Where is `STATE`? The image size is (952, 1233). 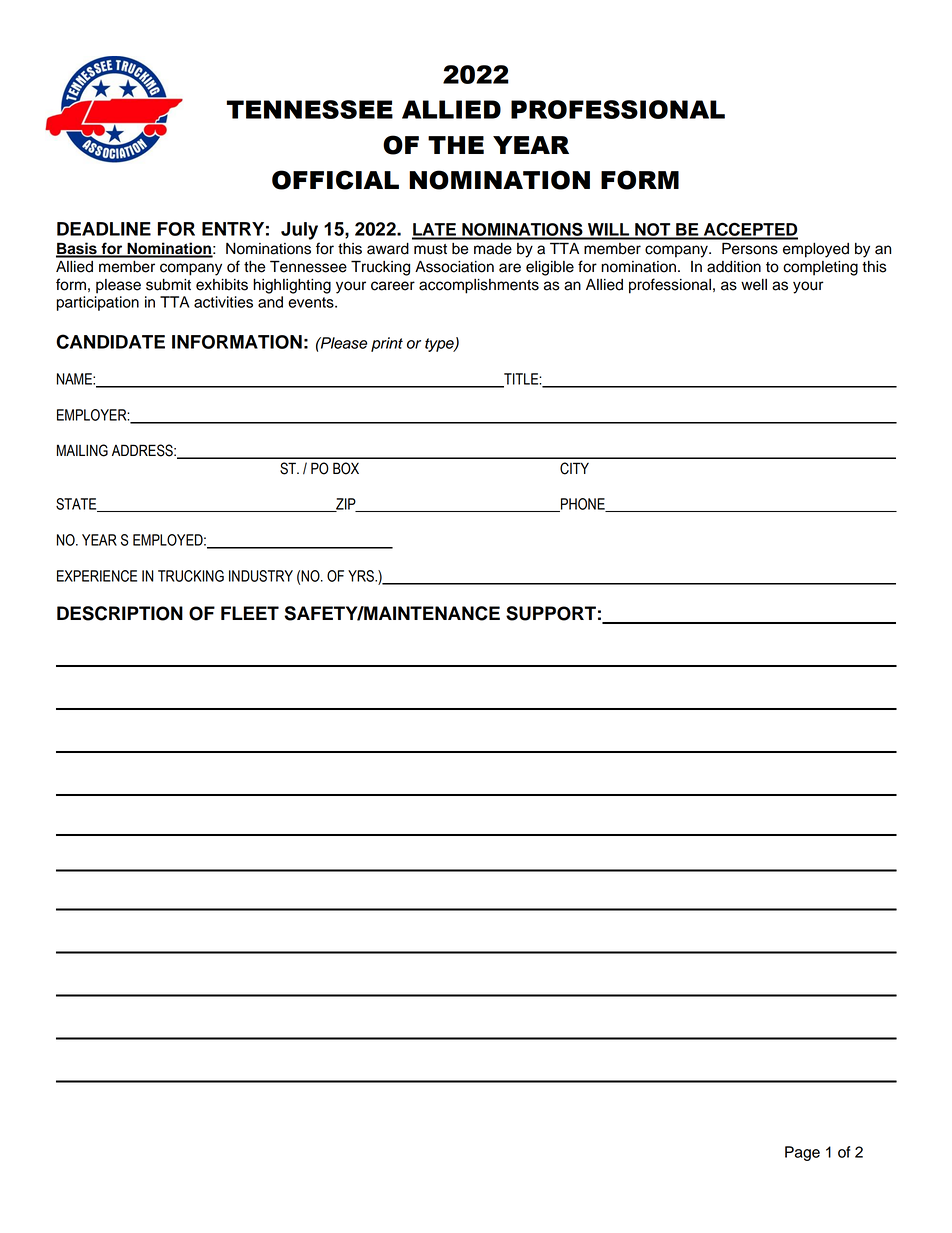
STATE is located at coordinates (77, 505).
